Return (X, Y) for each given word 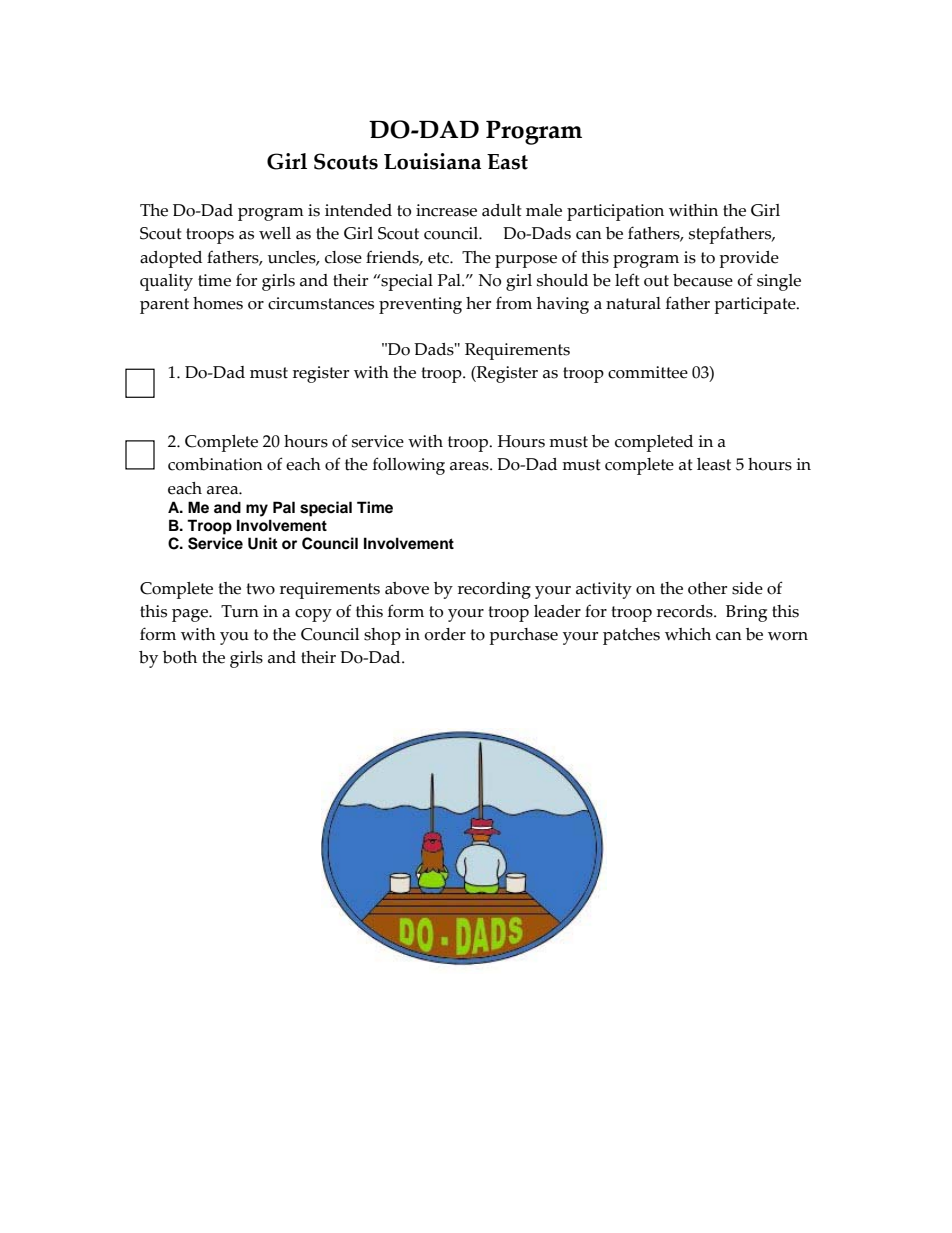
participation (615, 212)
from (514, 303)
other (707, 588)
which (688, 634)
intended (358, 210)
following (409, 466)
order (445, 634)
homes (218, 303)
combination (215, 464)
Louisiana (432, 161)
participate (756, 305)
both (180, 657)
